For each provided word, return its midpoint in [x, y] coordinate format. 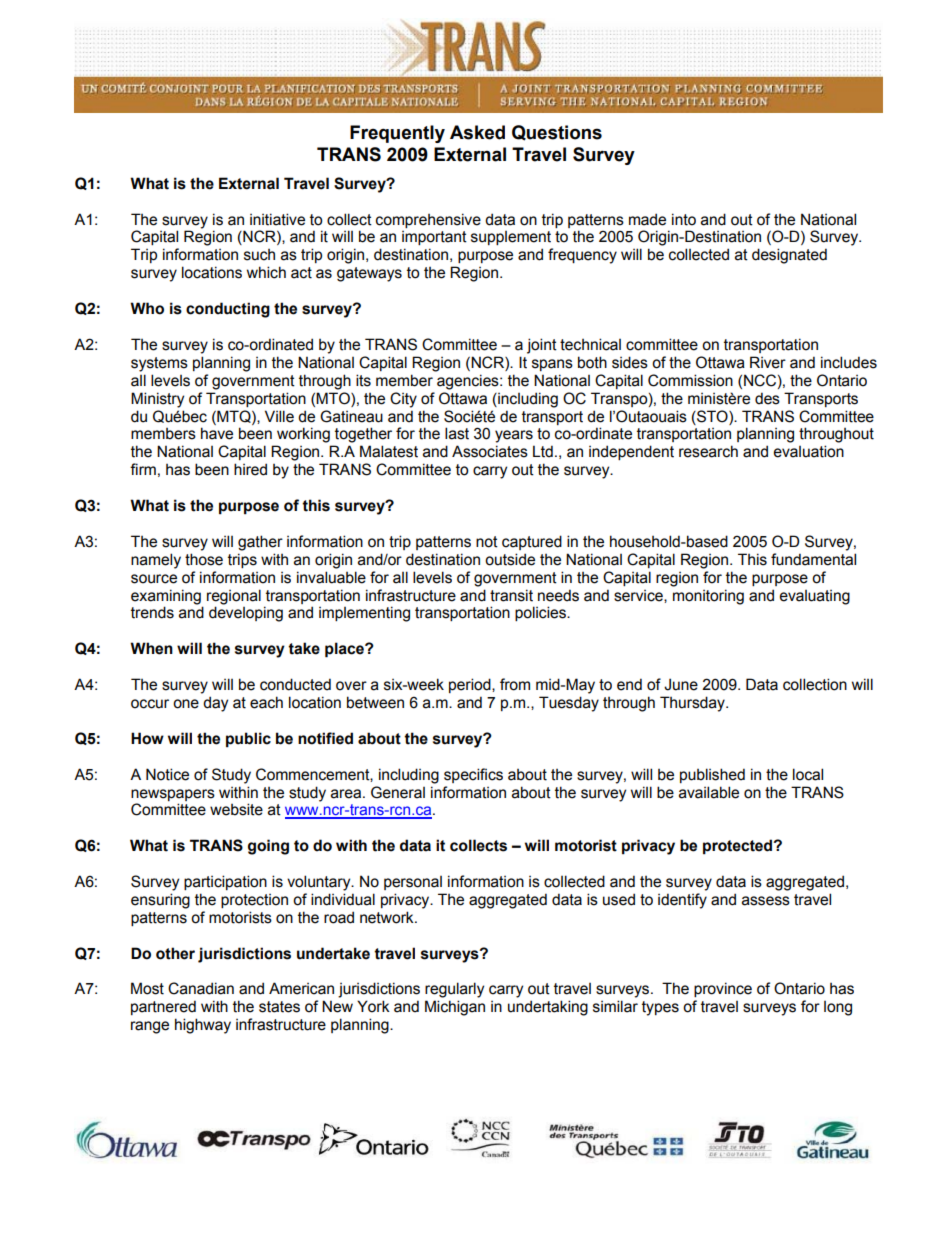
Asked [477, 132]
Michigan [455, 1008]
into [684, 219]
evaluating [815, 597]
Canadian [201, 988]
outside [510, 559]
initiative [277, 219]
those [204, 559]
